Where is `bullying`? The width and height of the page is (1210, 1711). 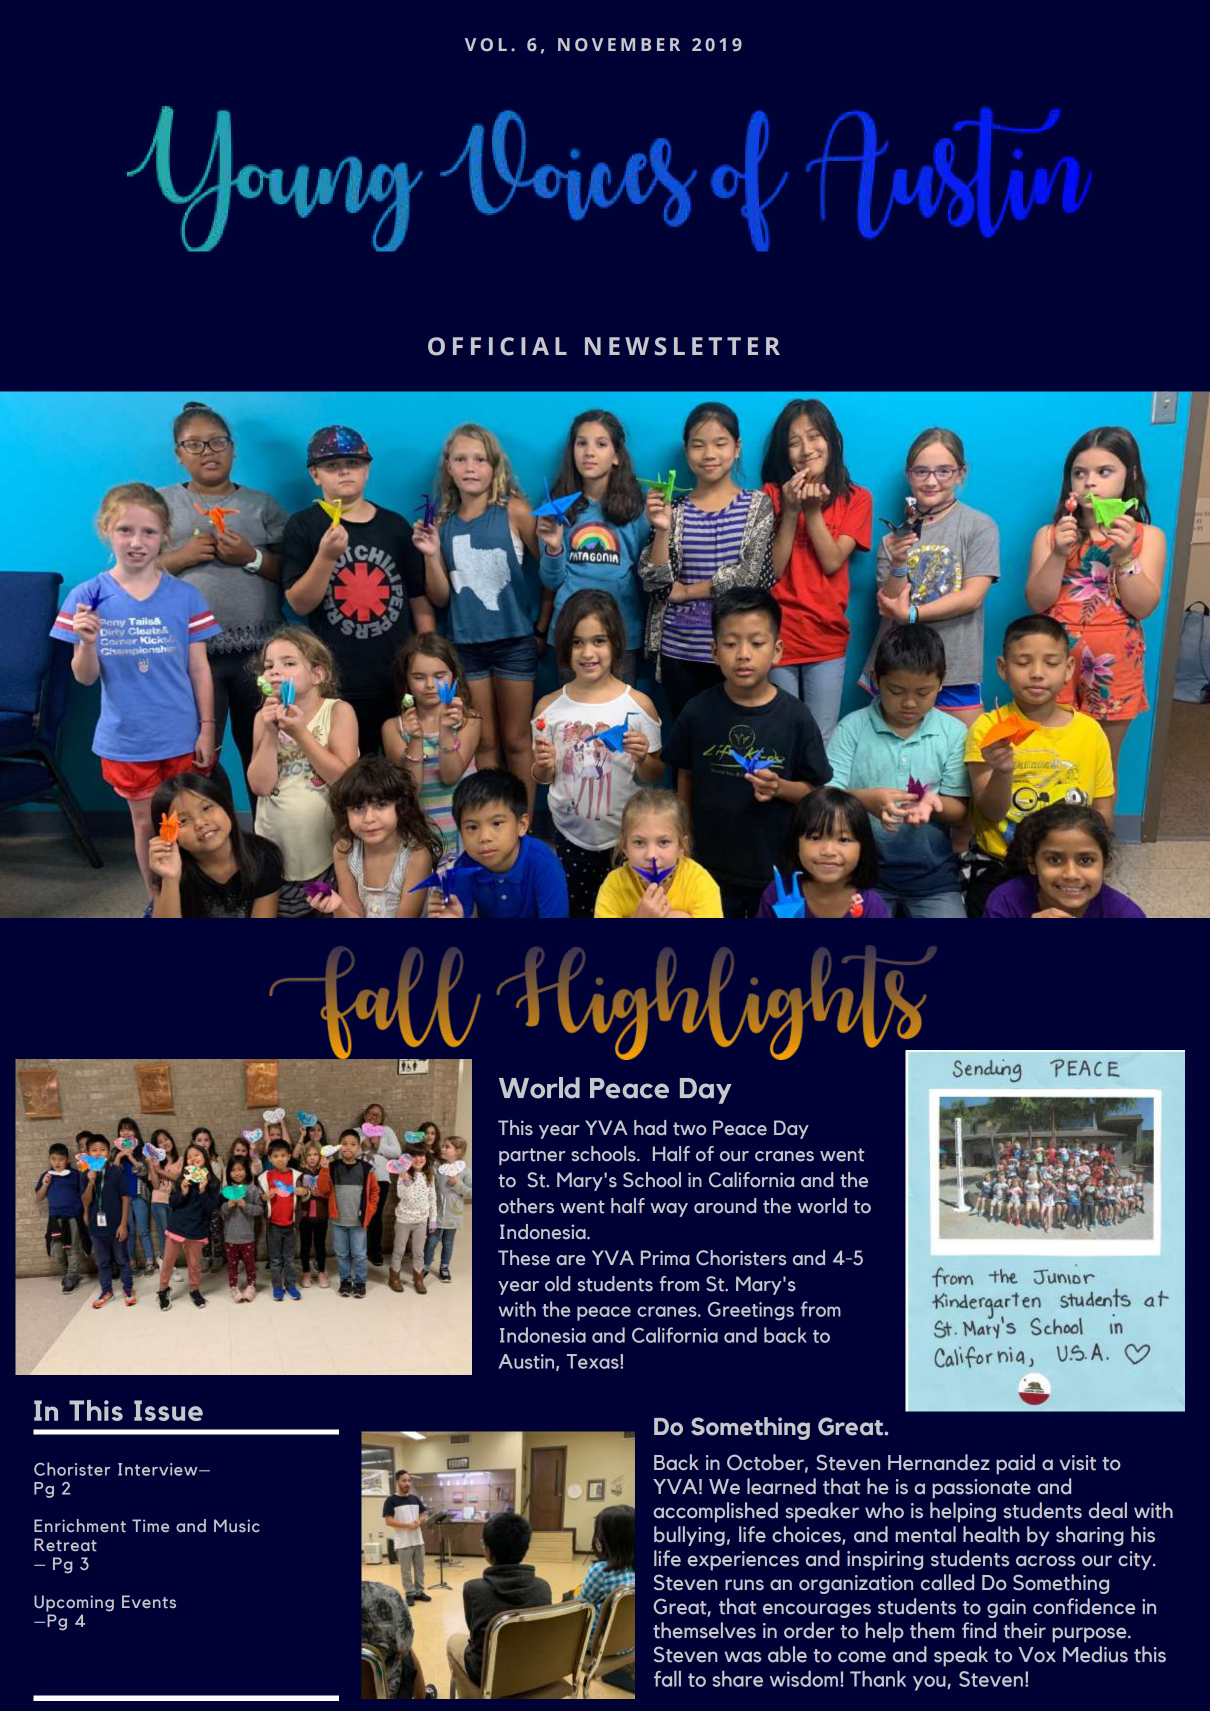
bullying is located at coordinates (689, 1536).
